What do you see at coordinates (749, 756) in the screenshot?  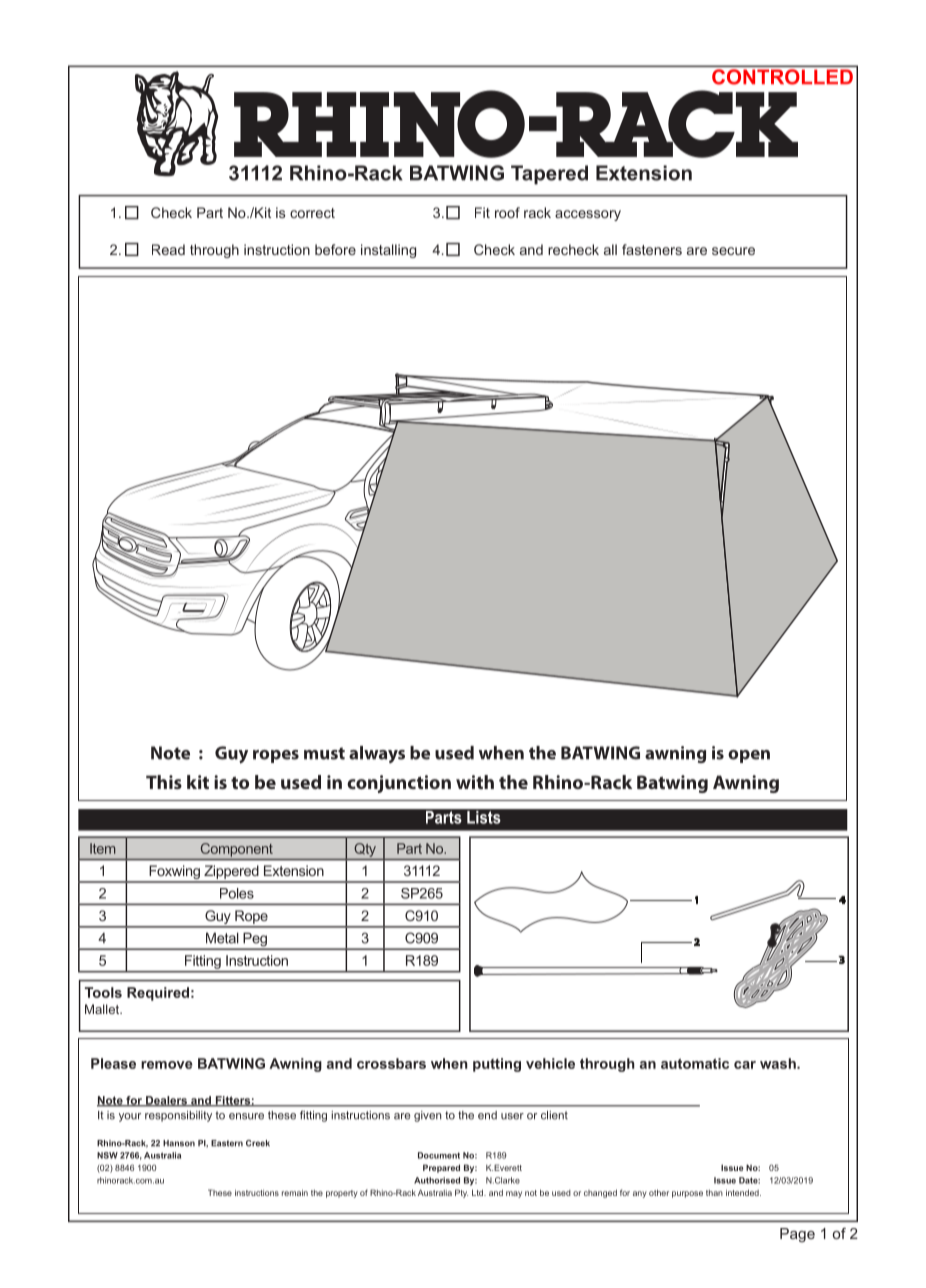 I see `open` at bounding box center [749, 756].
